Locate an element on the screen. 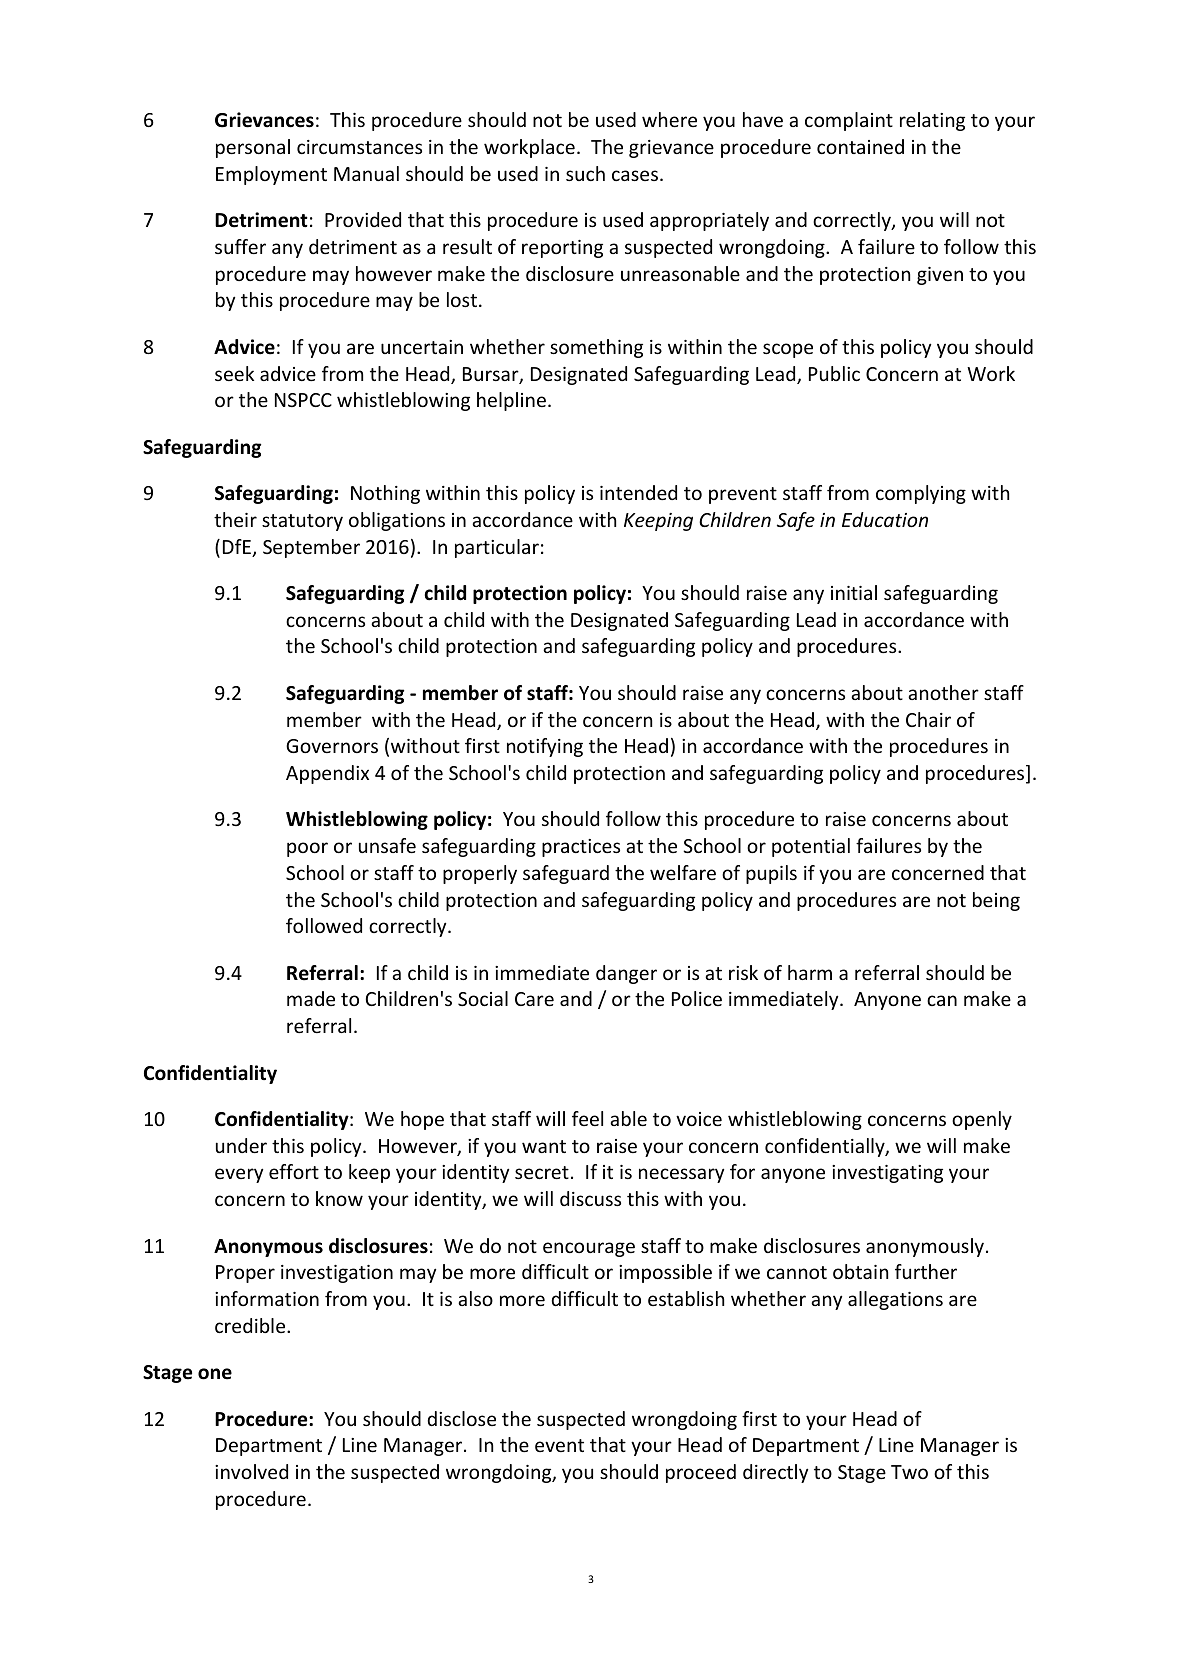  circumstances is located at coordinates (359, 147).
